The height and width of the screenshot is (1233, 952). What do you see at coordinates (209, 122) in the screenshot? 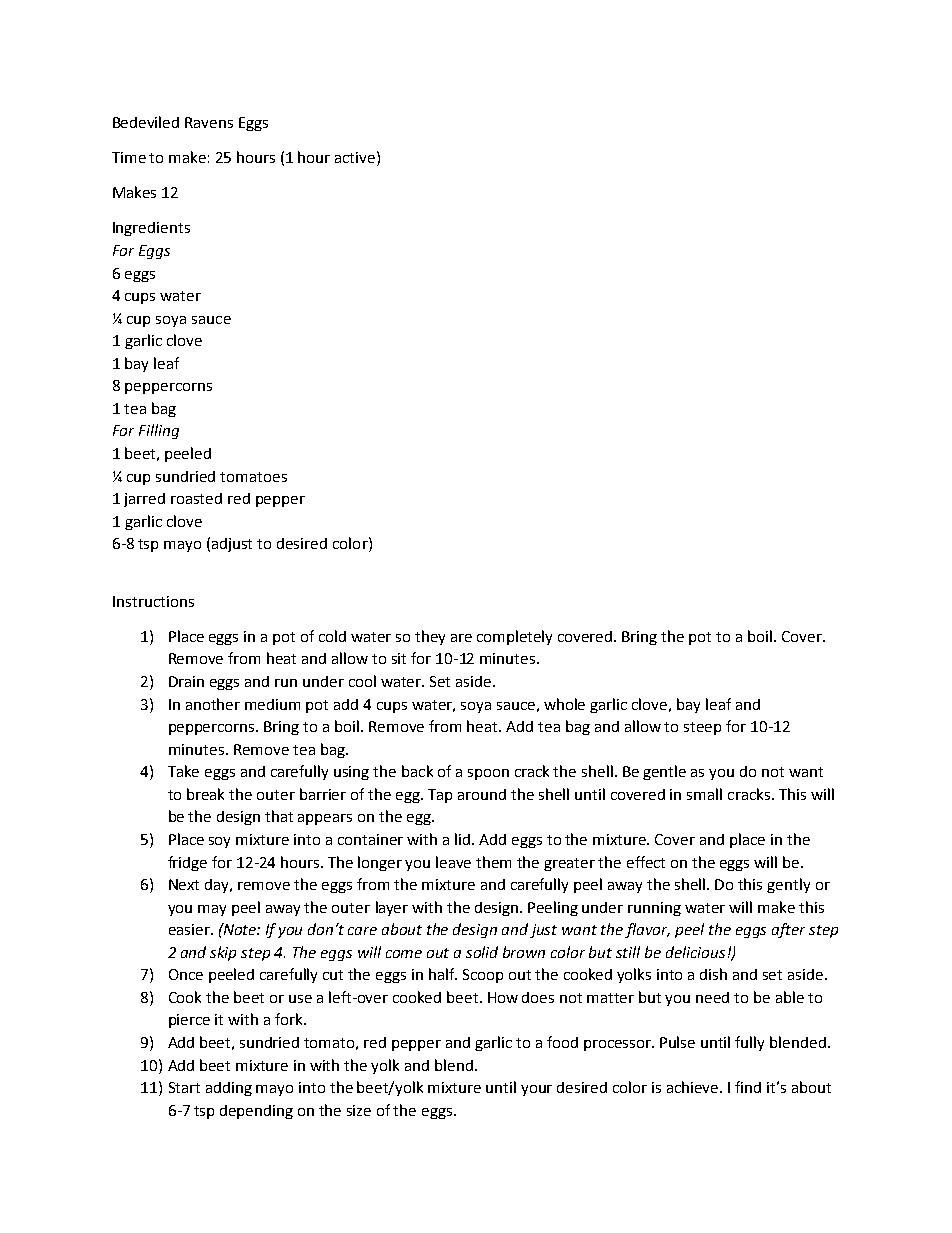
I see `Ravens` at bounding box center [209, 122].
